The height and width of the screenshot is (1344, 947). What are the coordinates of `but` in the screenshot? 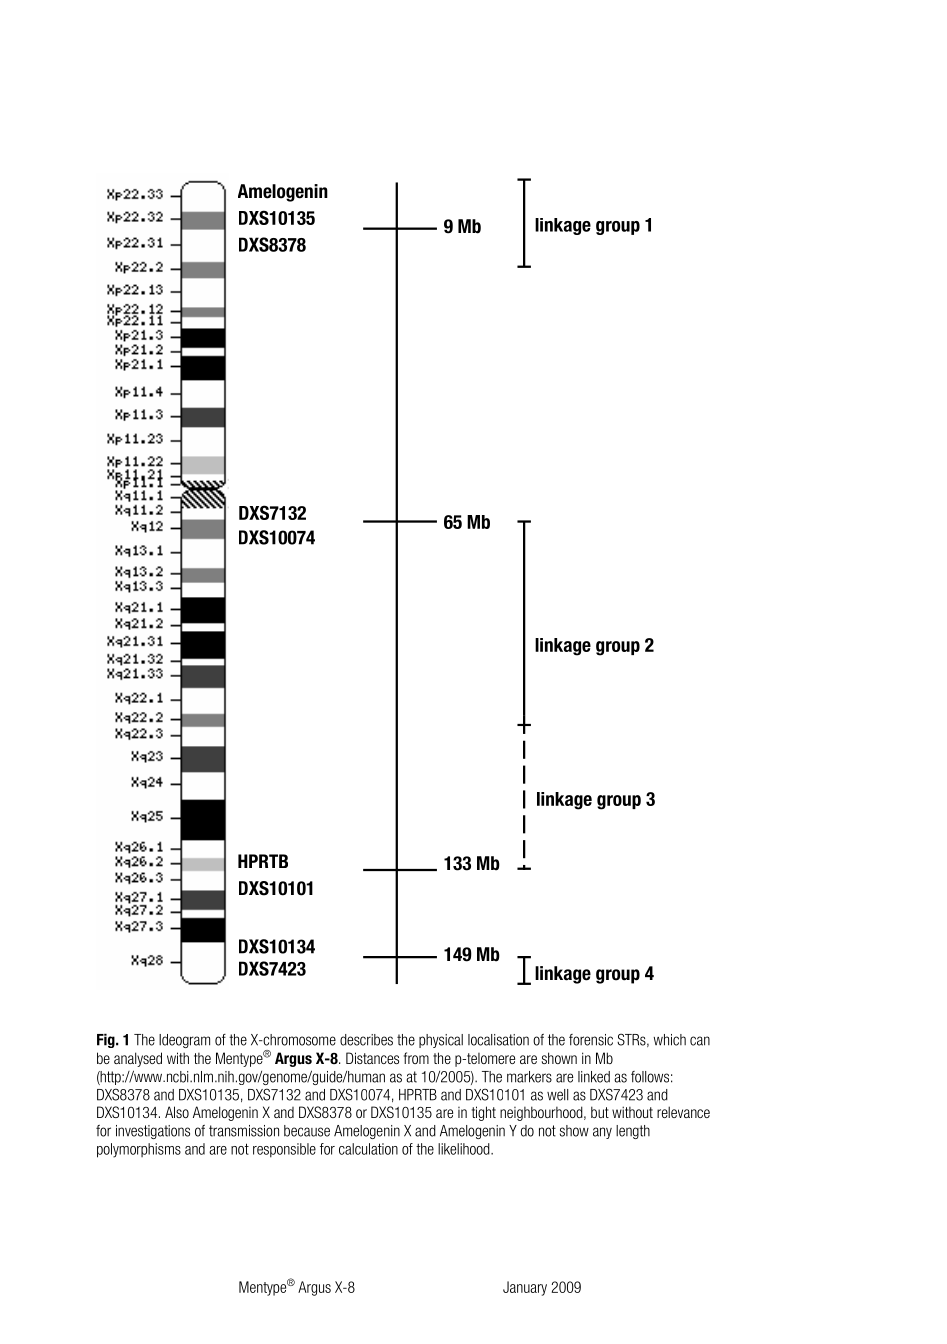 It's located at (600, 1112).
